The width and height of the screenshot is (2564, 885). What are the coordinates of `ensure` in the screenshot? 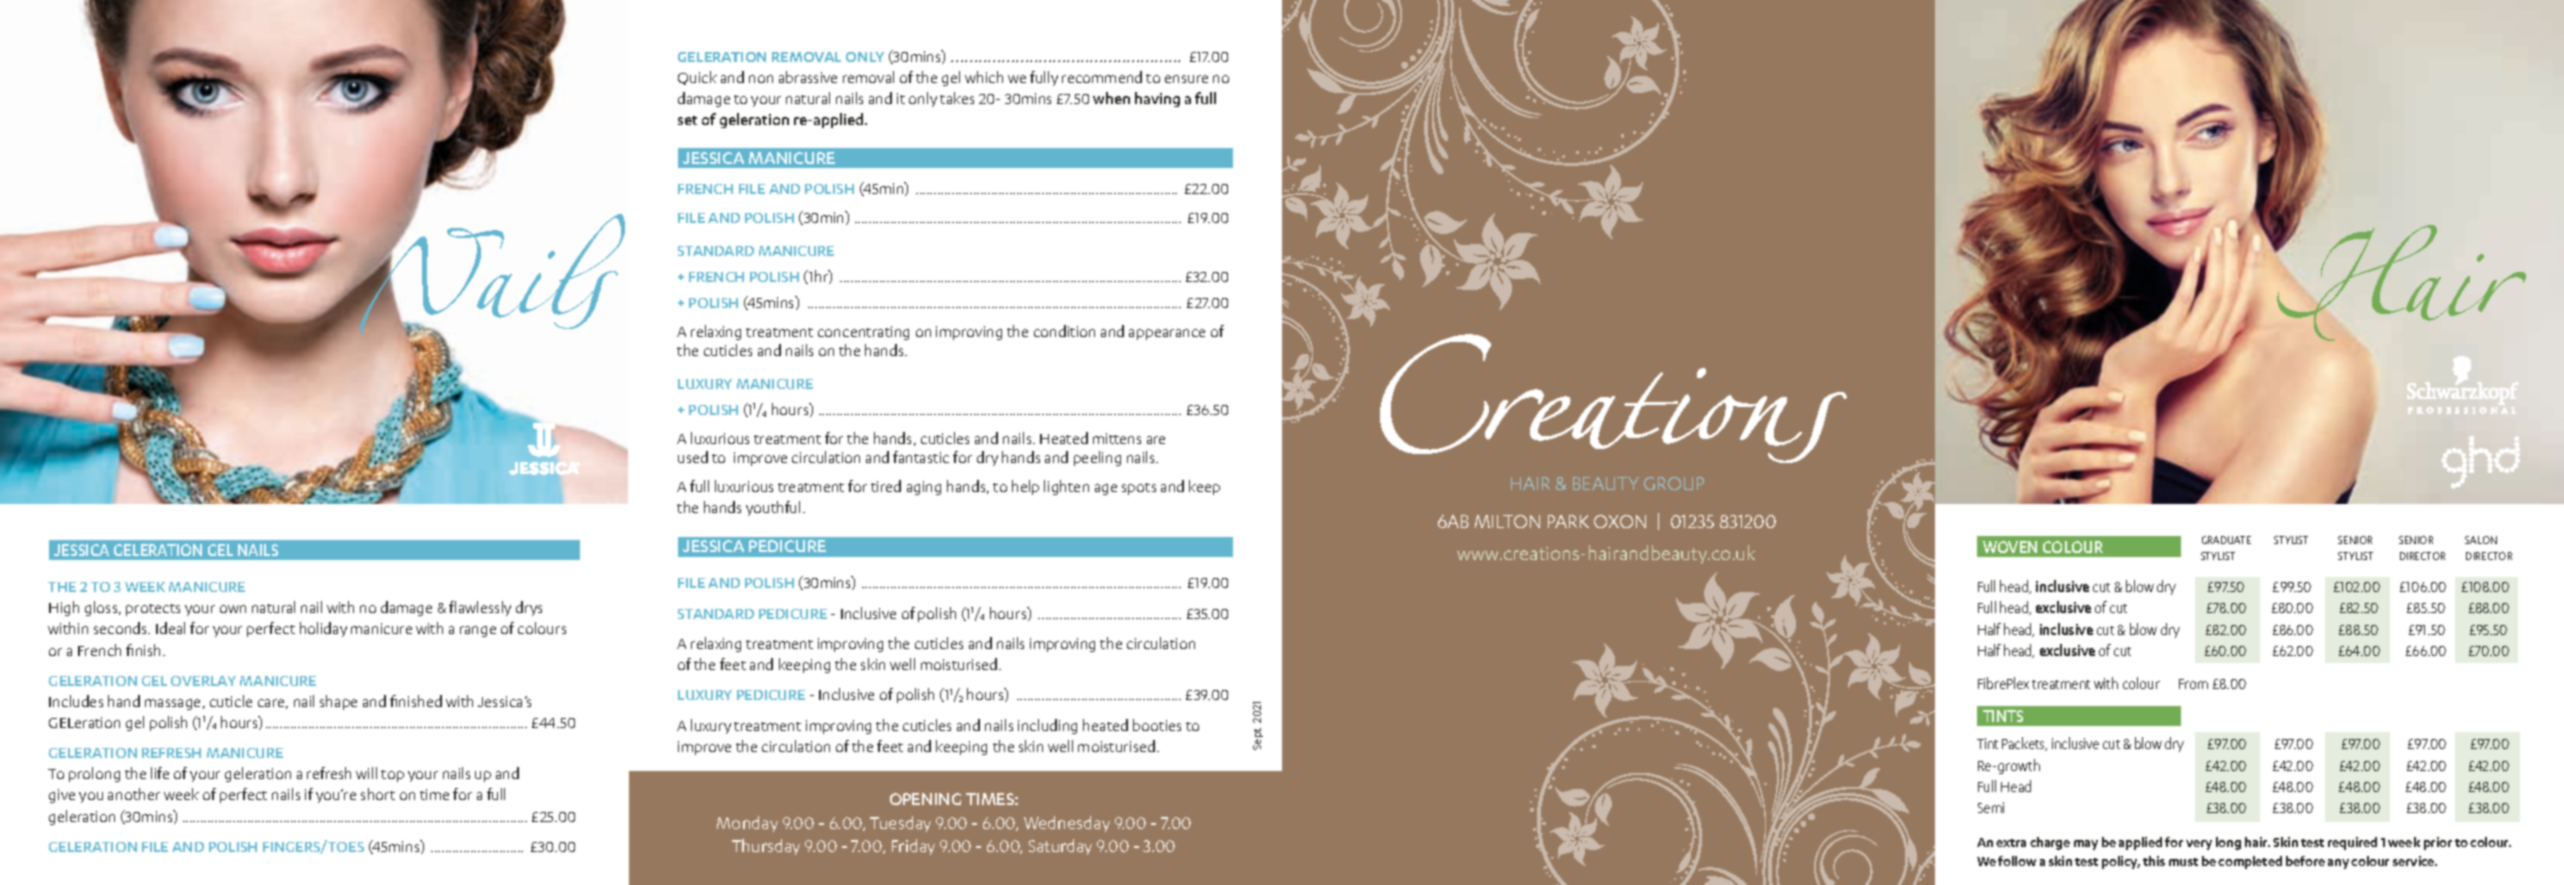 It's located at (1186, 79).
